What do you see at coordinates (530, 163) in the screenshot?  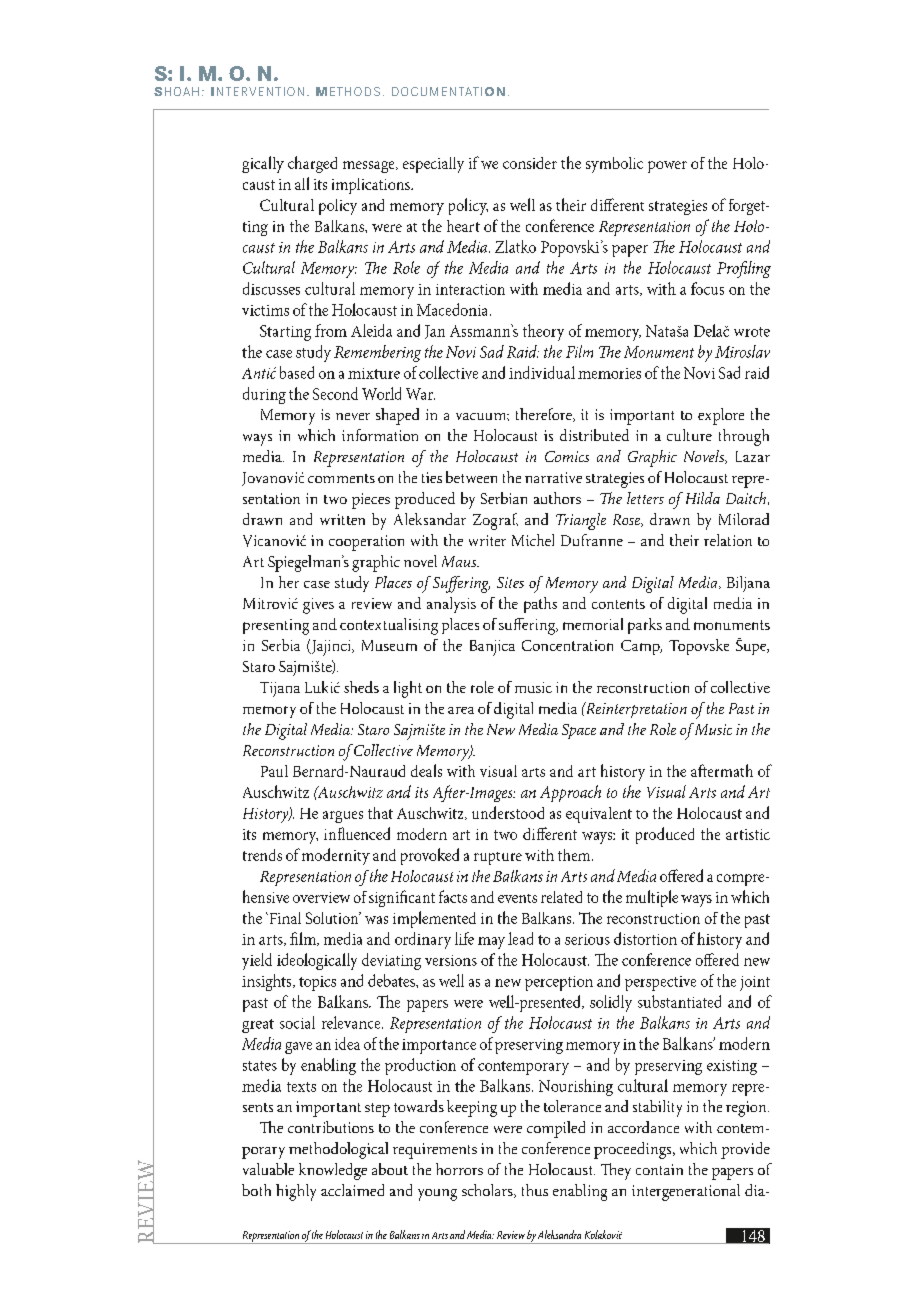 I see `consider` at bounding box center [530, 163].
